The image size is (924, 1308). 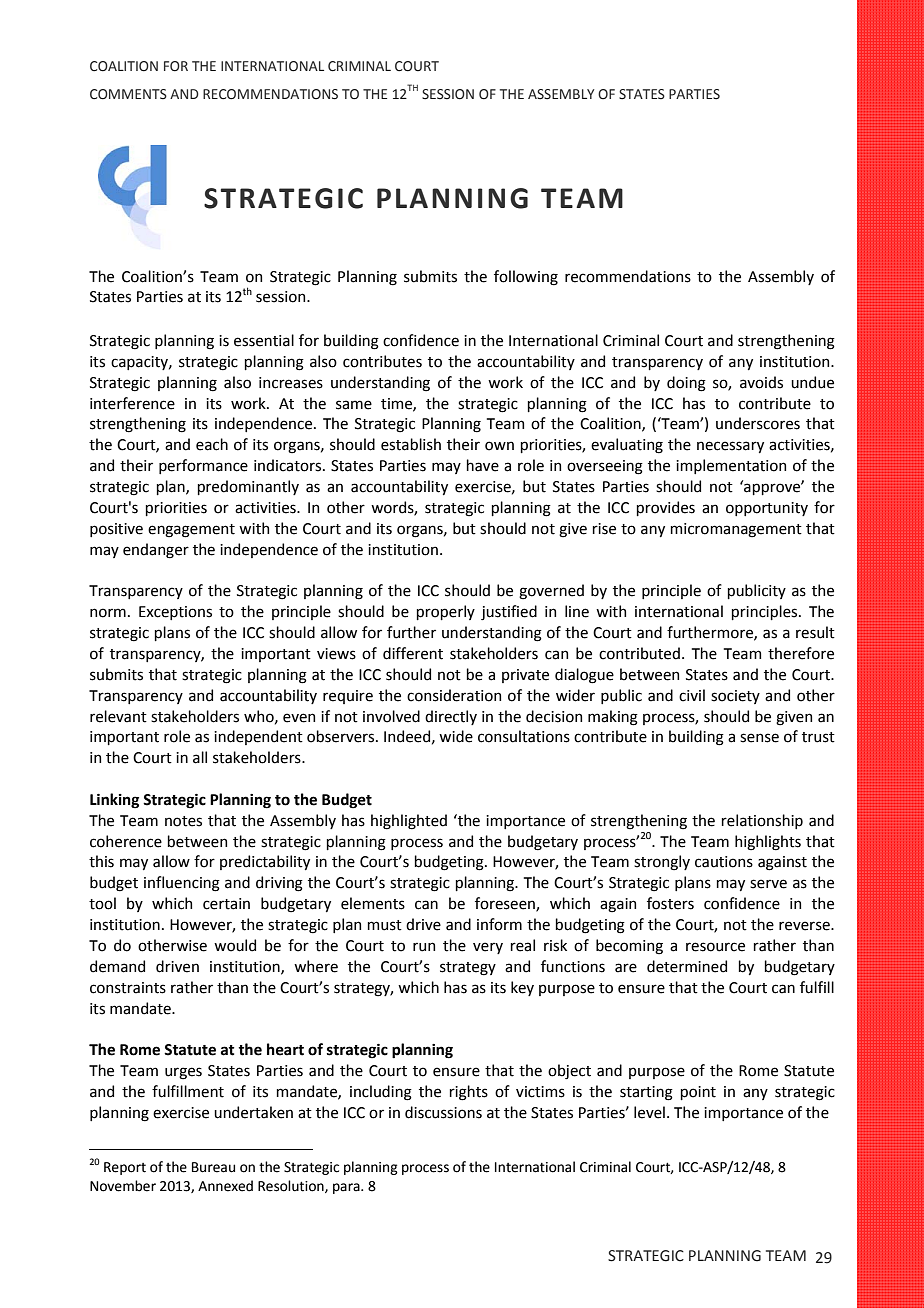 What do you see at coordinates (801, 653) in the screenshot?
I see `therefore` at bounding box center [801, 653].
